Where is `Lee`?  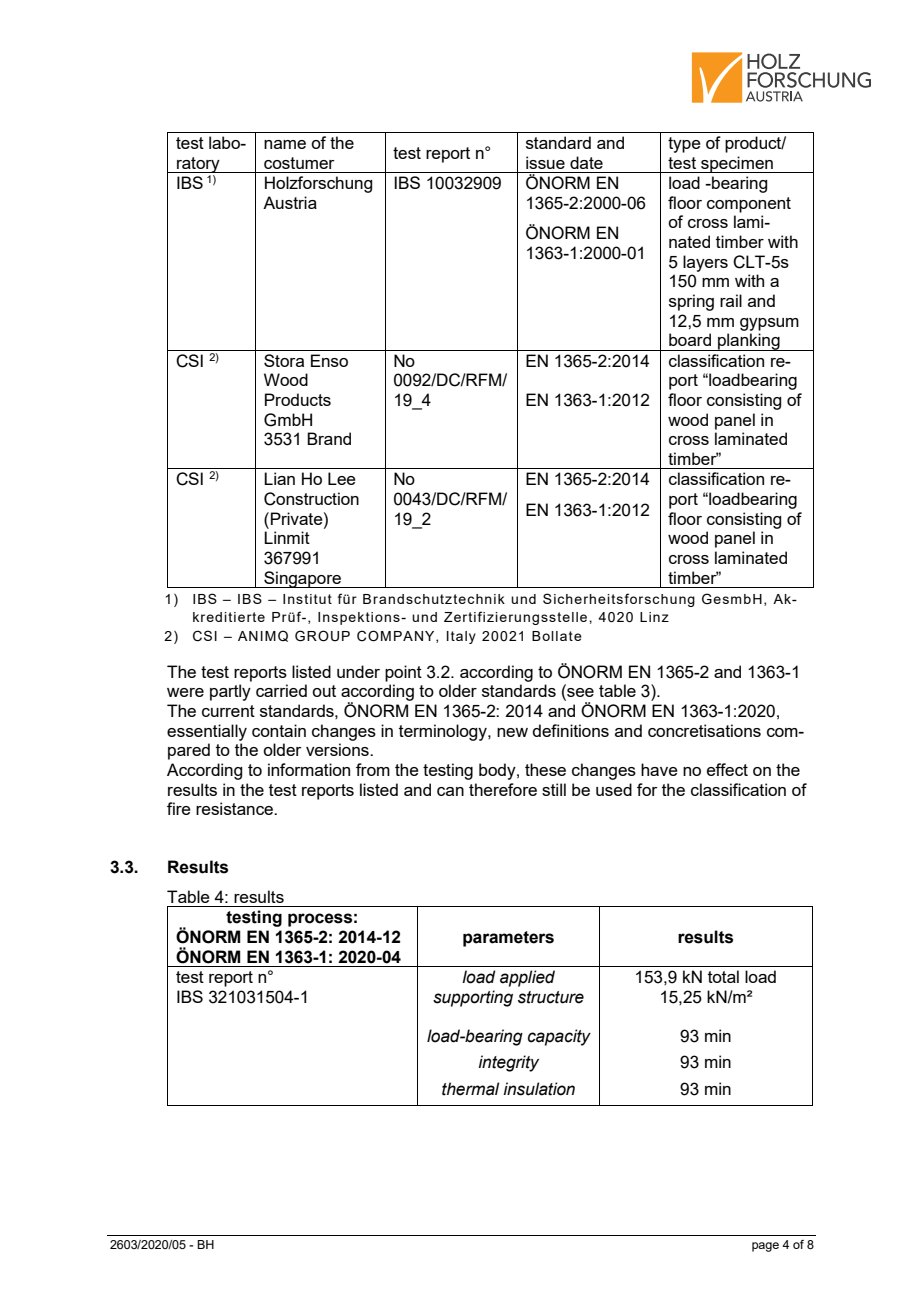
Lee is located at coordinates (342, 478).
